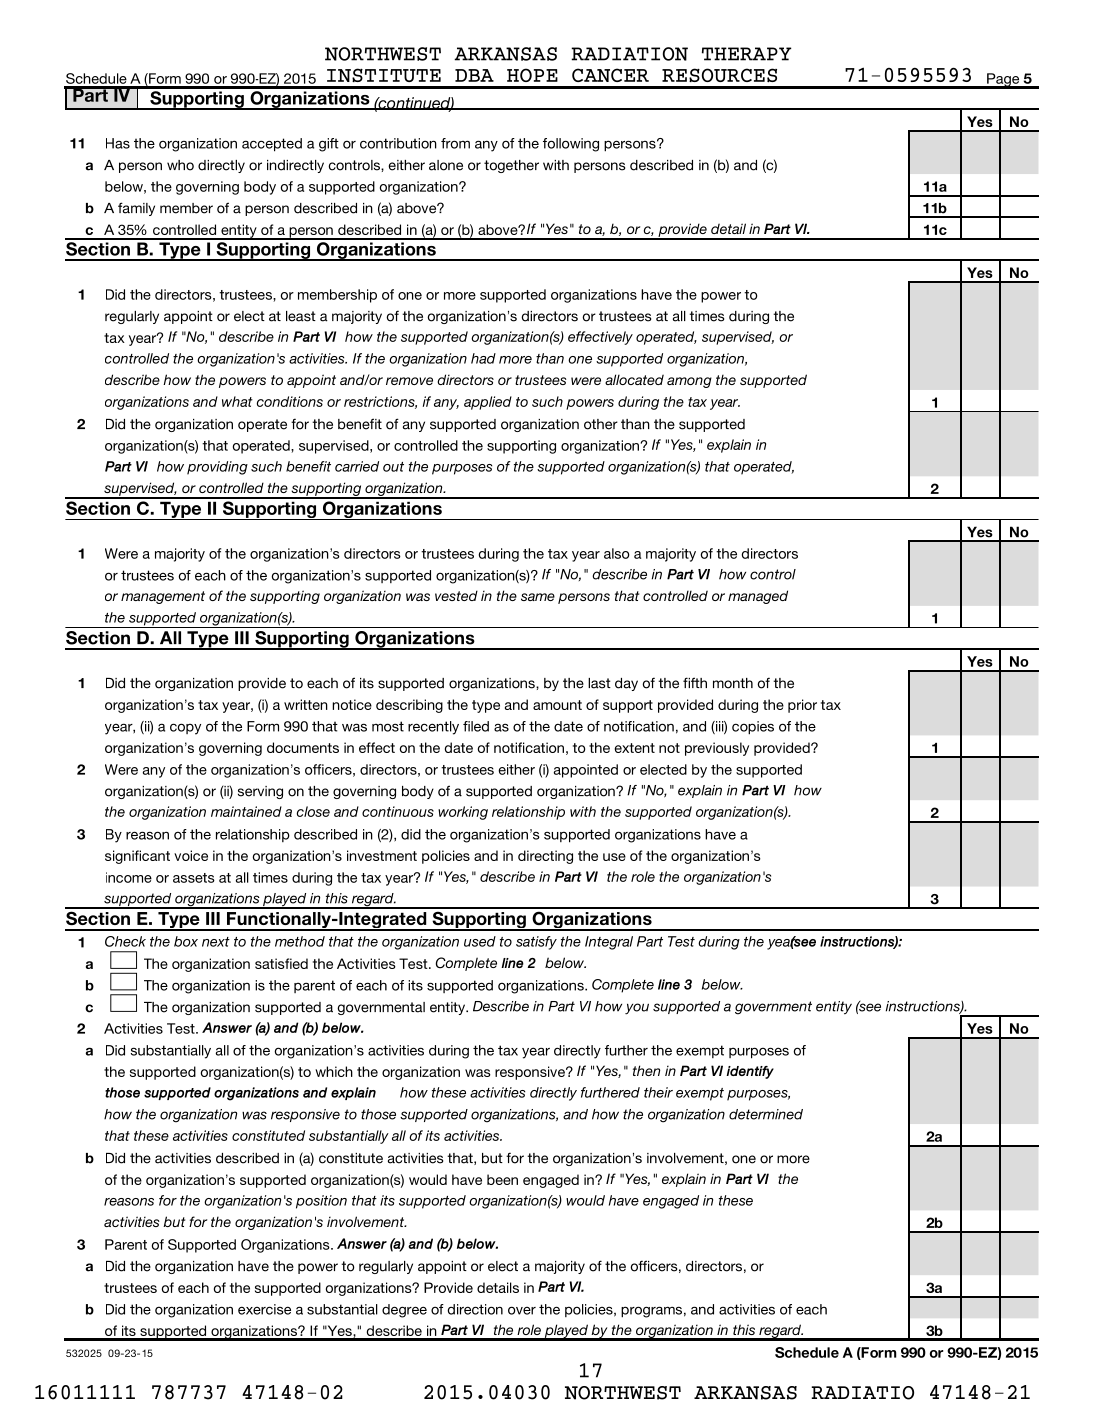 This screenshot has width=1102, height=1425. Describe the element at coordinates (194, 878) in the screenshot. I see `assets` at that location.
